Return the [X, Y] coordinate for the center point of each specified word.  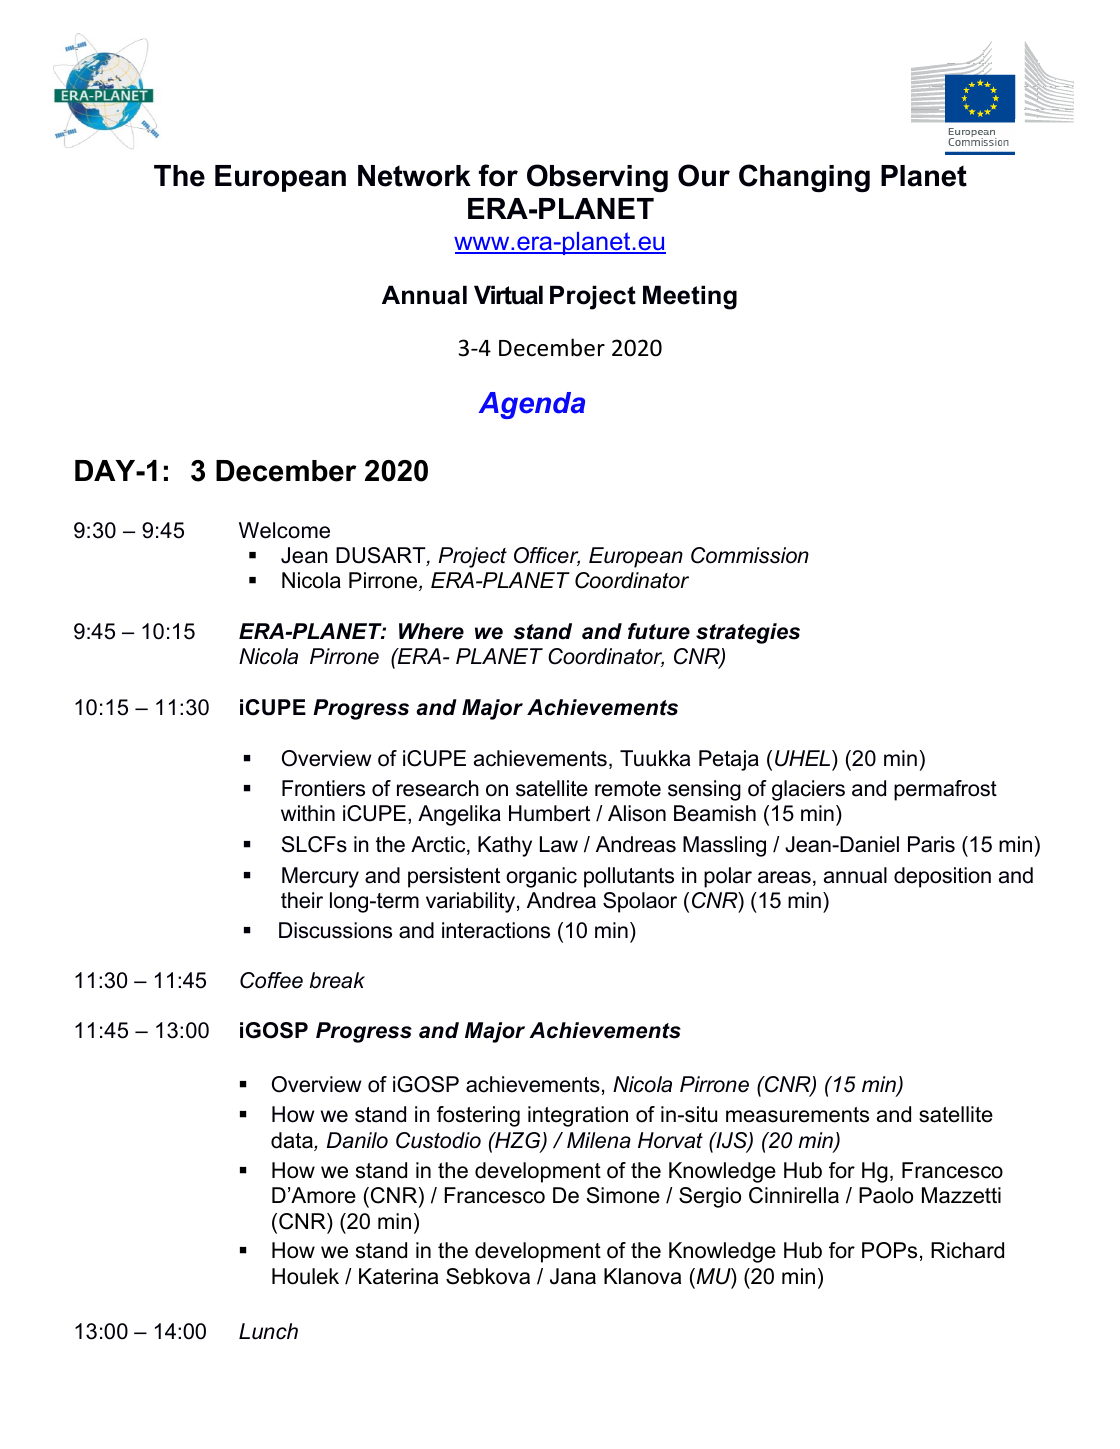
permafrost [945, 790]
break [337, 980]
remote [628, 789]
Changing [804, 178]
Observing [597, 178]
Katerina [398, 1276]
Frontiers [323, 788]
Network [414, 176]
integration [578, 1116]
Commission [750, 555]
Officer [547, 556]
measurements [797, 1115]
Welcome [284, 530]
